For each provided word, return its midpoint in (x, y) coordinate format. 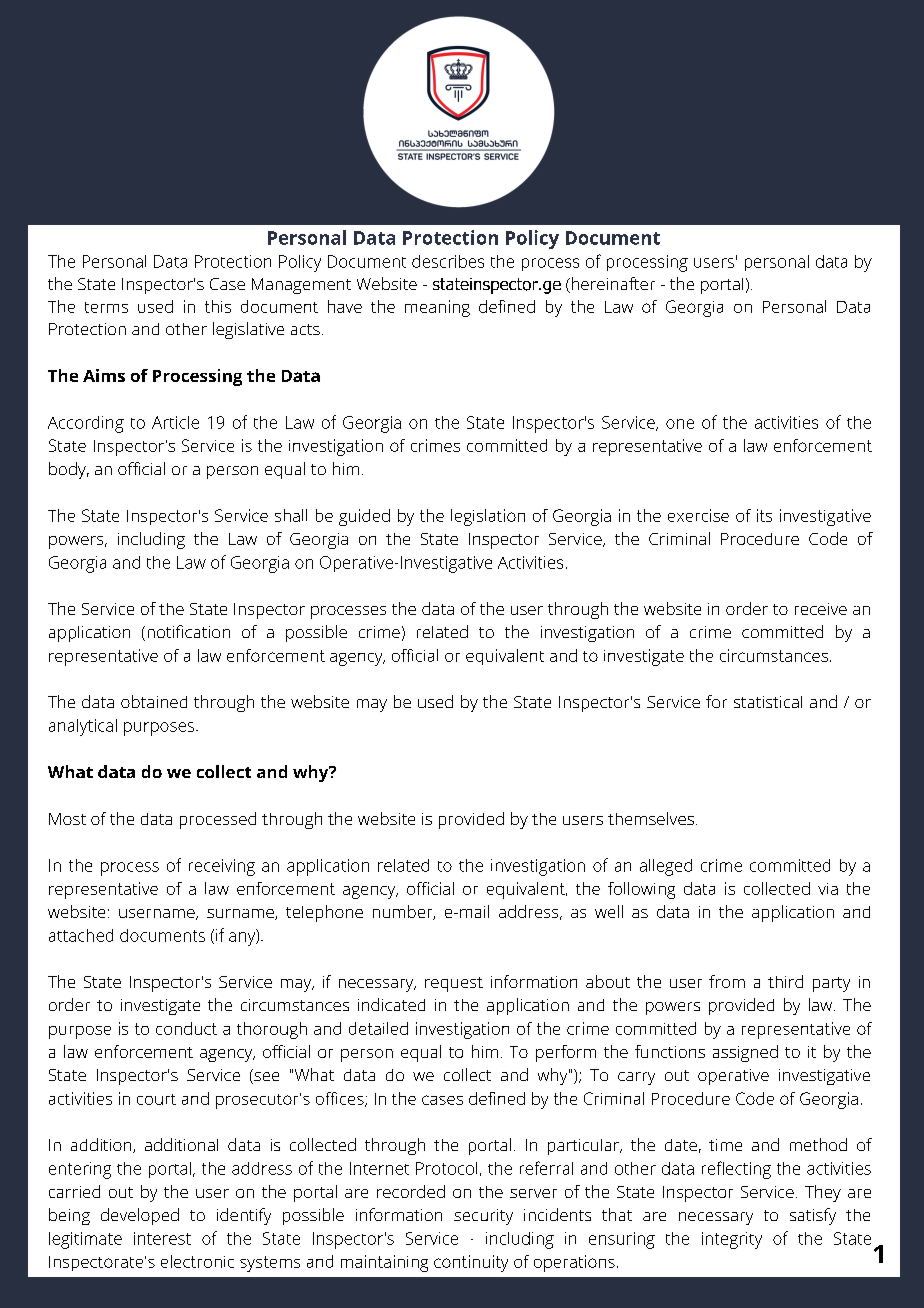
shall (291, 515)
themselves (651, 818)
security (483, 1217)
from (727, 981)
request (454, 984)
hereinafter (612, 285)
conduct (186, 1028)
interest (162, 1238)
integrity (732, 1240)
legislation (488, 517)
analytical (83, 727)
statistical (768, 702)
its (764, 515)
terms (106, 307)
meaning (437, 308)
